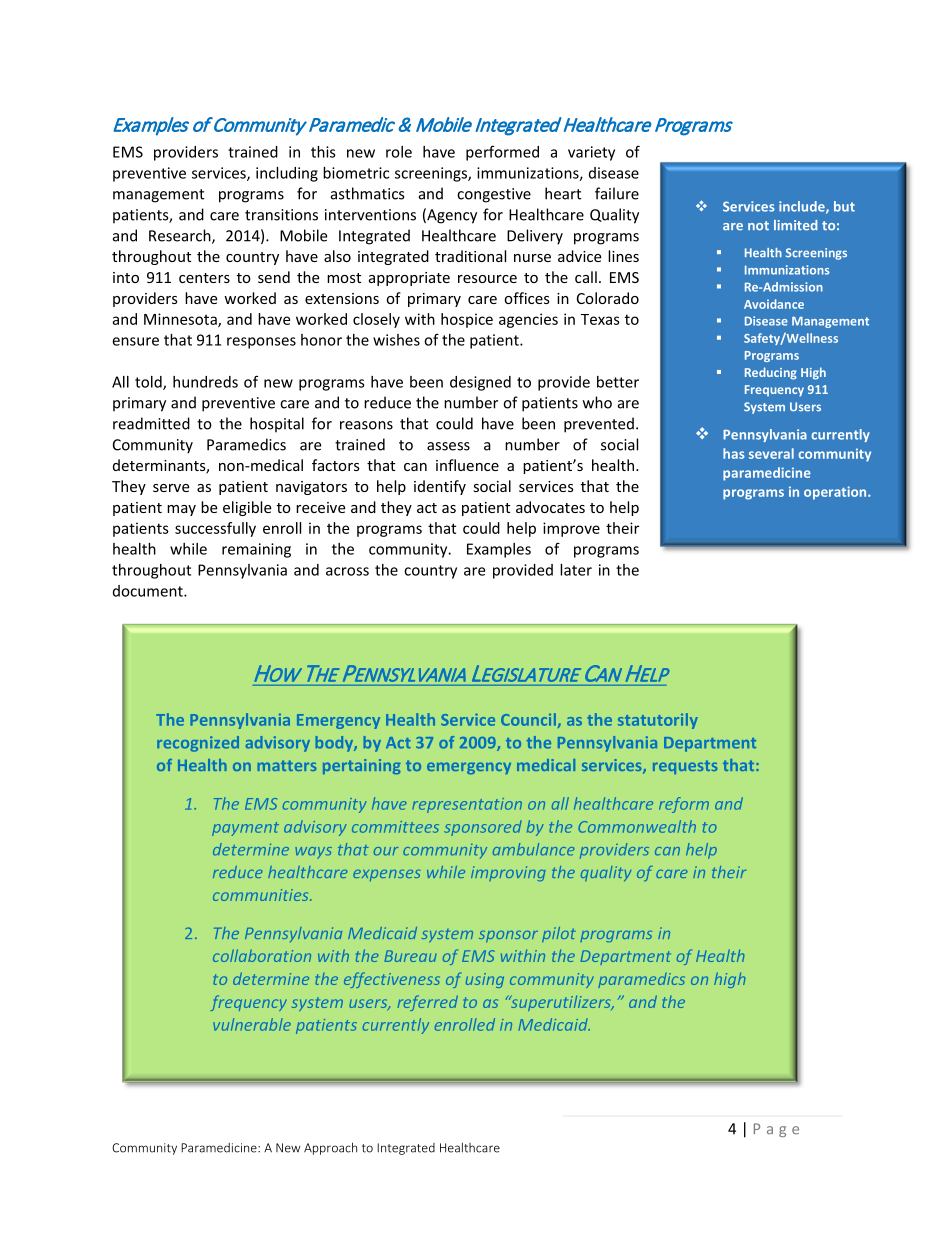  What do you see at coordinates (205, 382) in the image?
I see `hundreds` at bounding box center [205, 382].
